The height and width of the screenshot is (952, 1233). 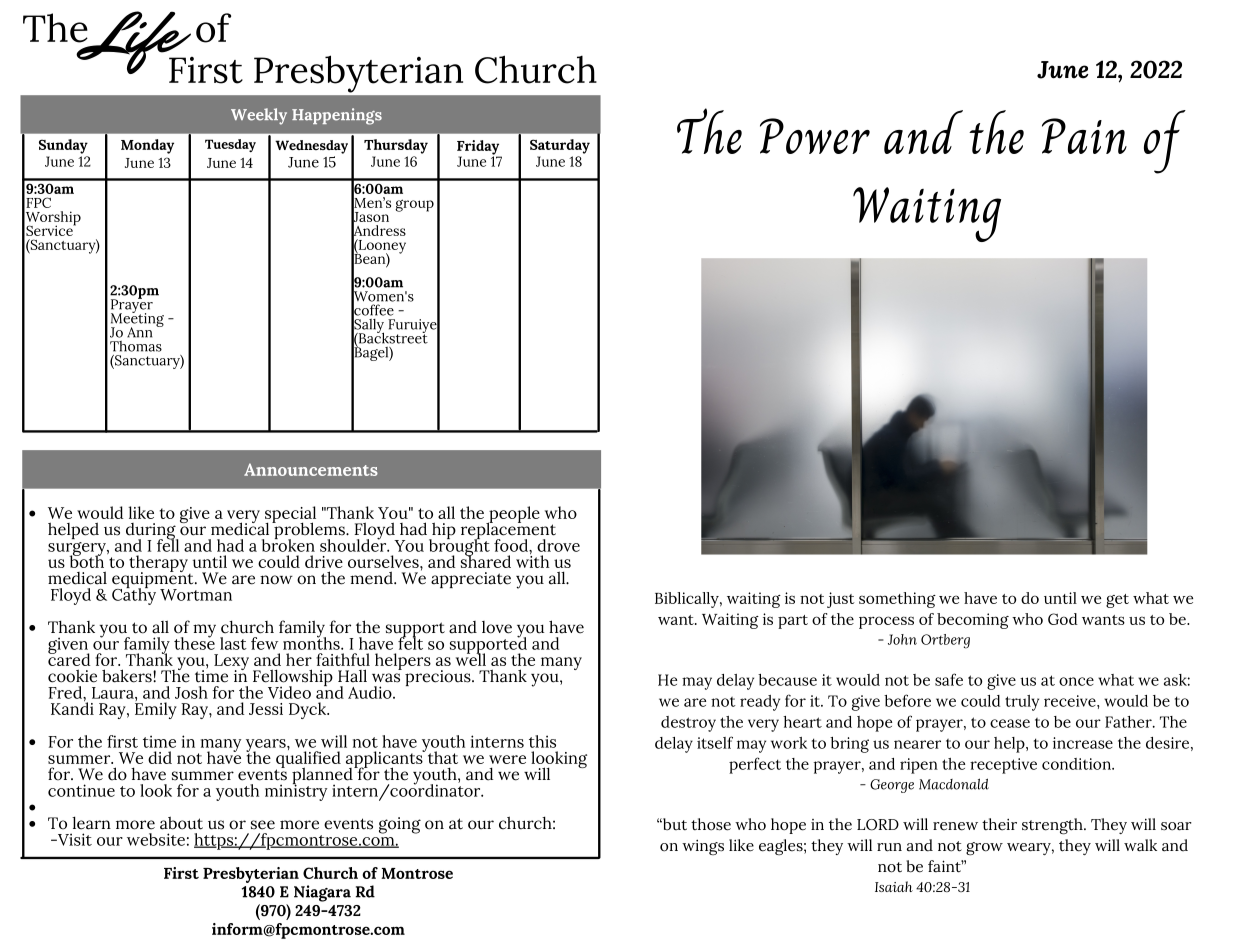 What do you see at coordinates (560, 146) in the screenshot?
I see `Saturday` at bounding box center [560, 146].
